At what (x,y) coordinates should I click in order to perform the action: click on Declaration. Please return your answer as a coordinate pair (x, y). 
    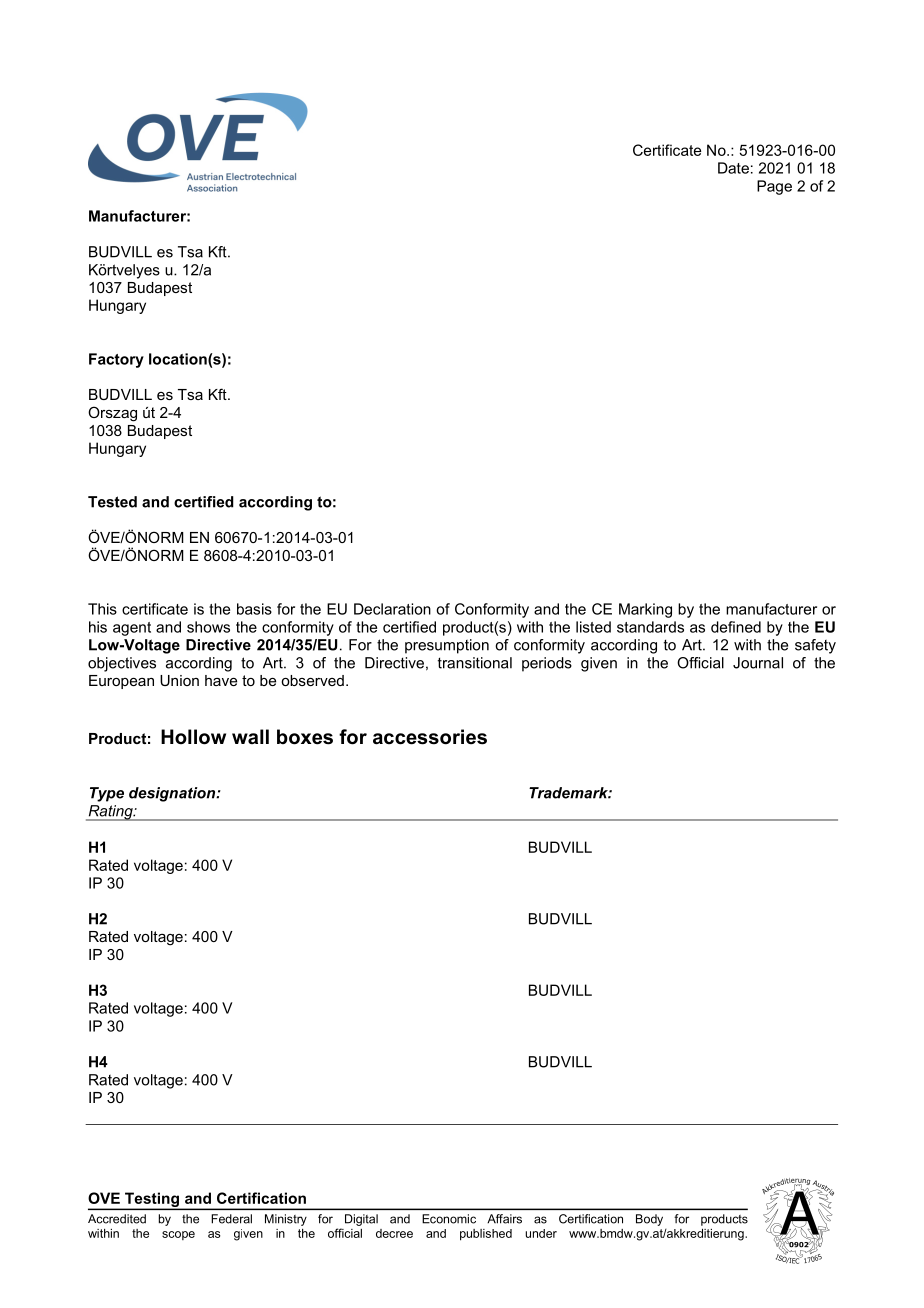
    Looking at the image, I should click on (392, 609).
